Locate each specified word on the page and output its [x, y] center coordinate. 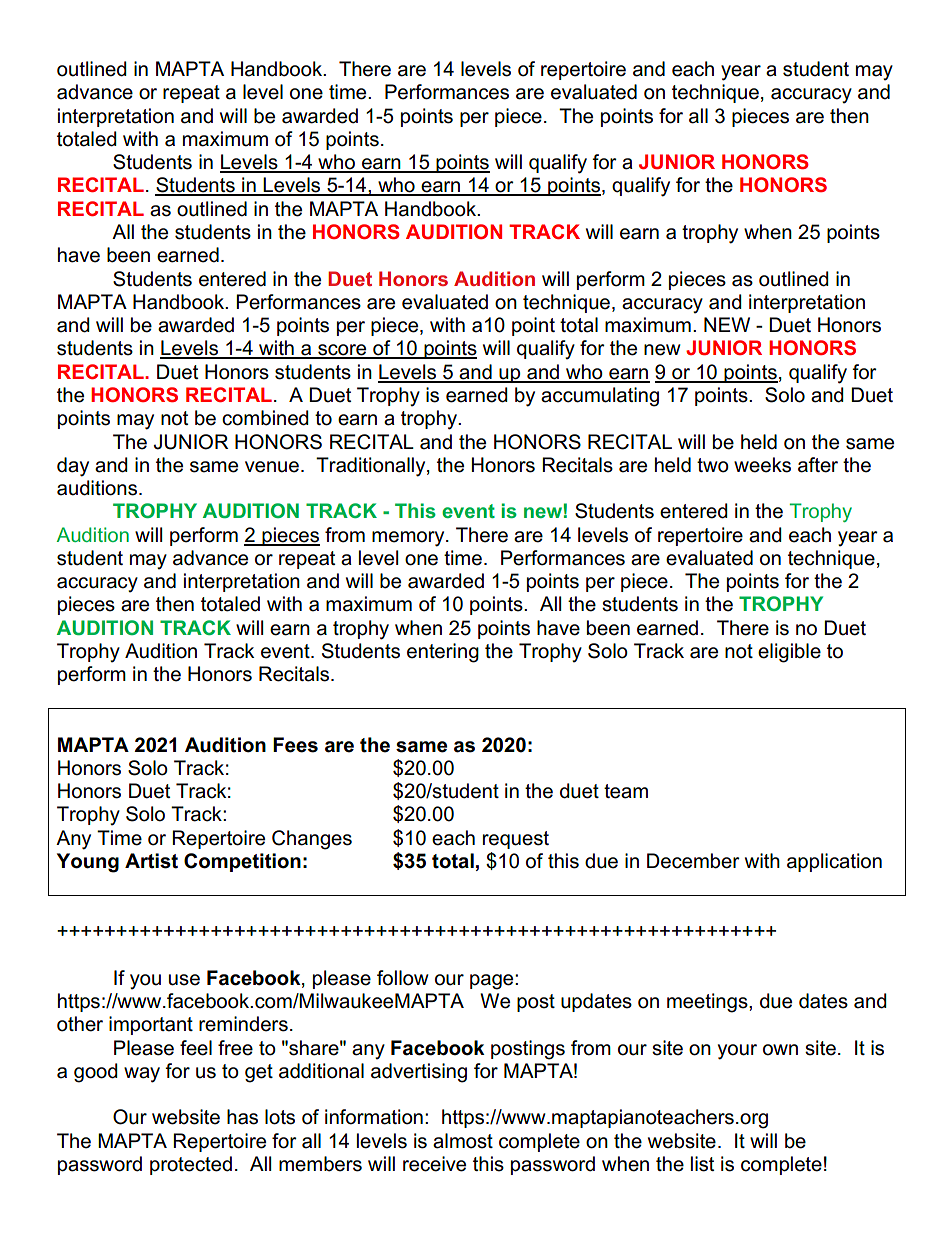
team [626, 791]
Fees [295, 745]
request [516, 840]
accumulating [600, 397]
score [342, 351]
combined [265, 418]
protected [191, 1165]
